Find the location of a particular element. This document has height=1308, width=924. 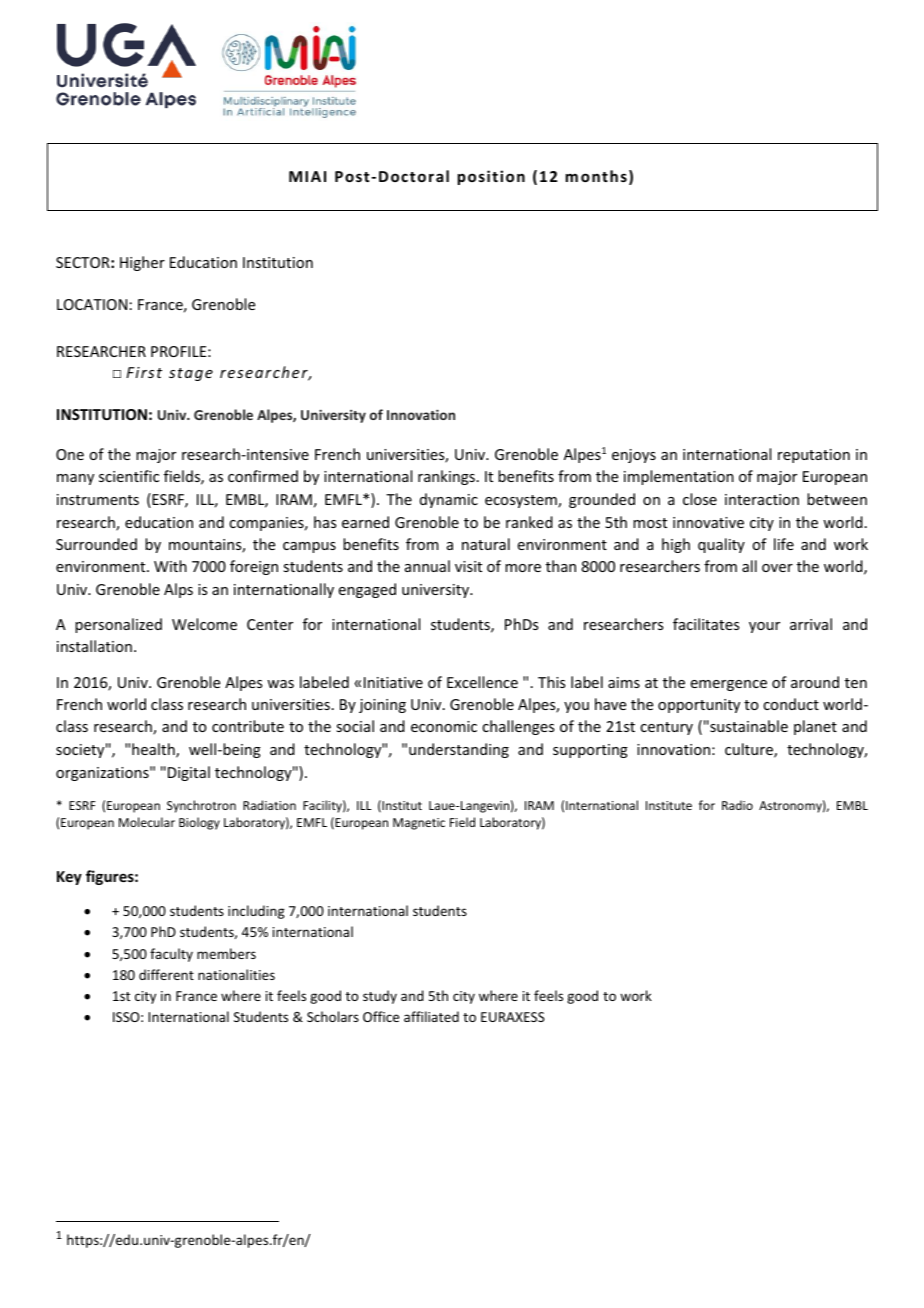

emergence is located at coordinates (729, 685).
